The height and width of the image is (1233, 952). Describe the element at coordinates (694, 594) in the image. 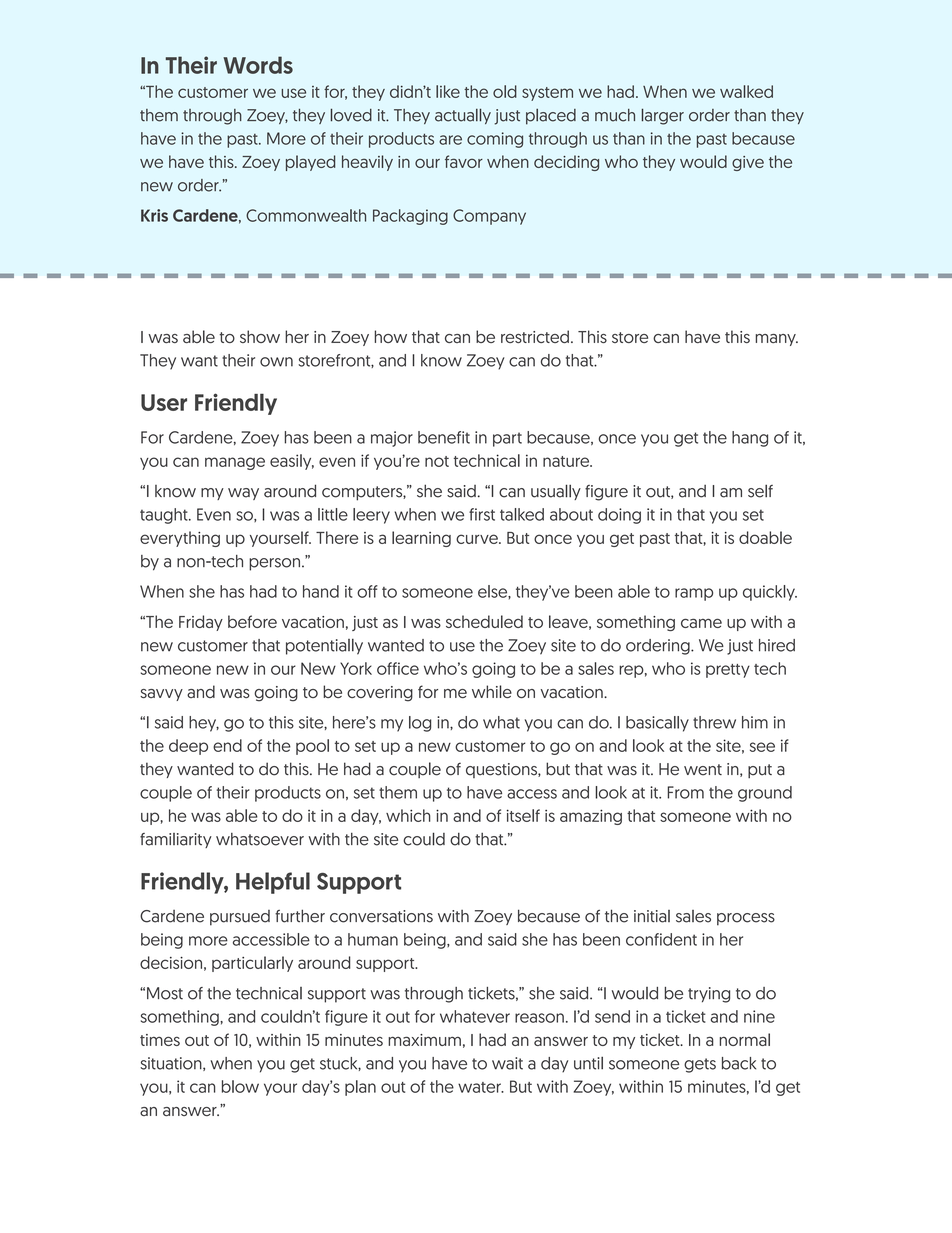

I see `ramp` at that location.
